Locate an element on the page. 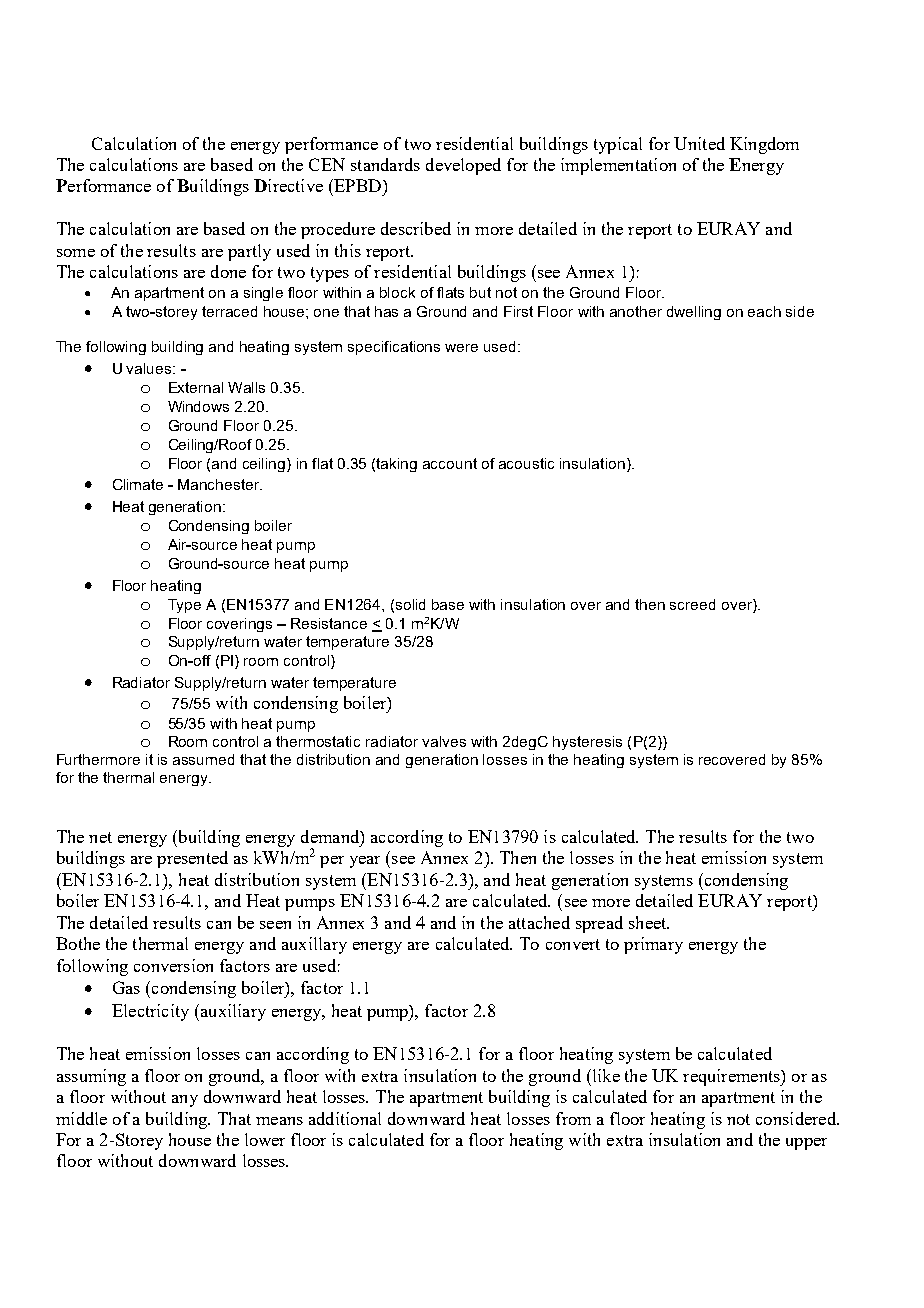  Resistance is located at coordinates (329, 623).
